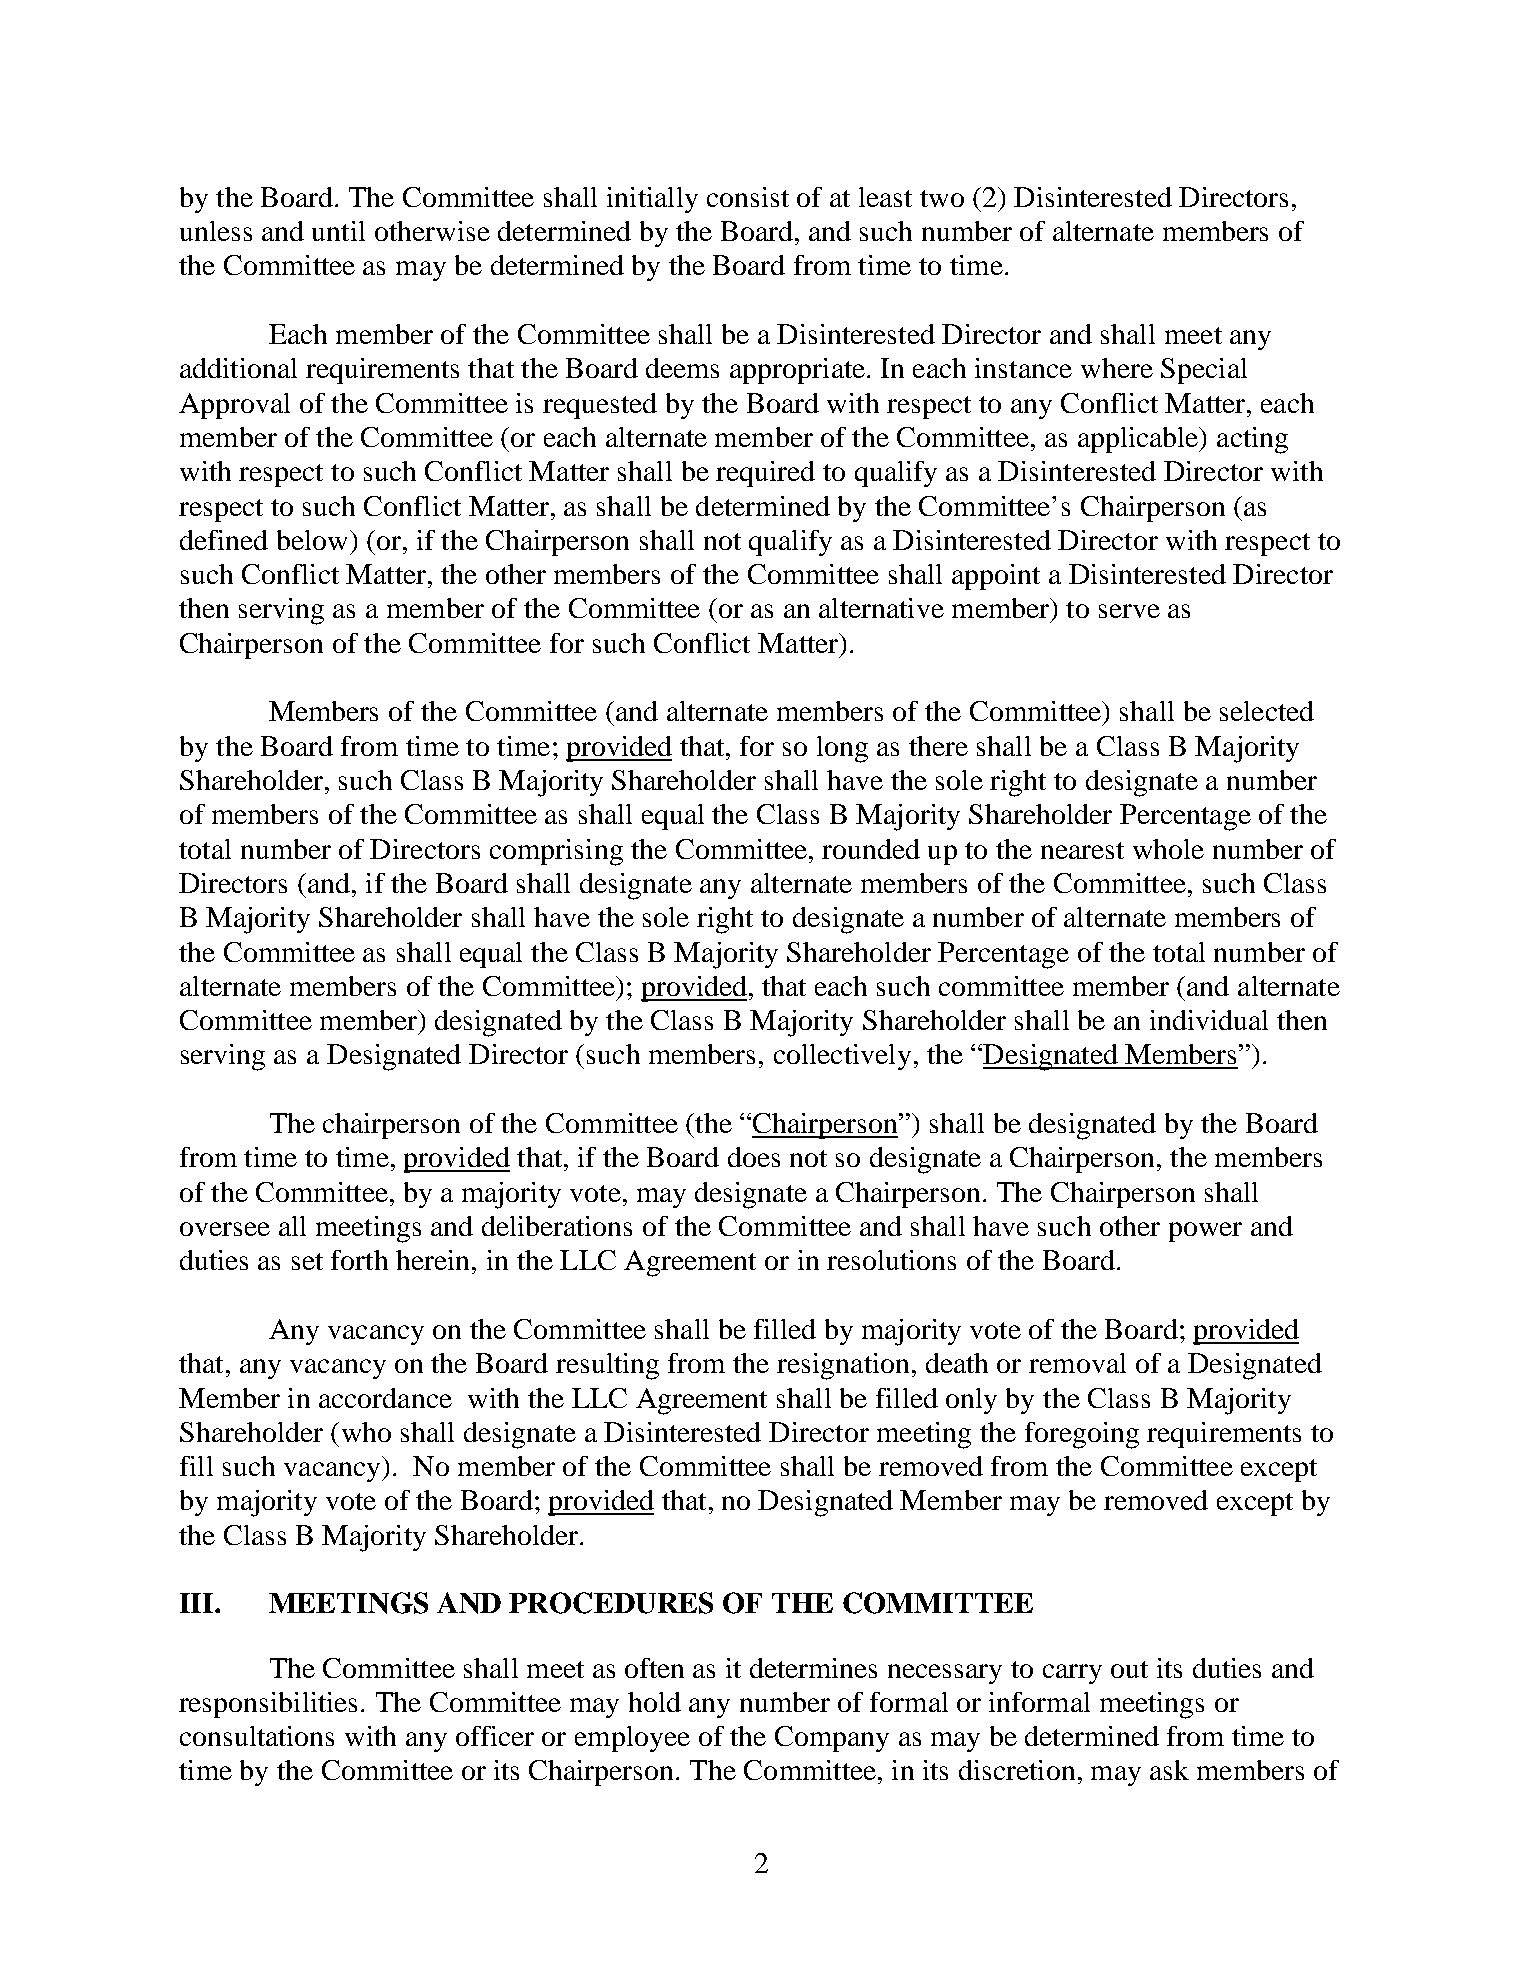 Image resolution: width=1522 pixels, height=1969 pixels. What do you see at coordinates (1209, 1020) in the screenshot?
I see `individual` at bounding box center [1209, 1020].
